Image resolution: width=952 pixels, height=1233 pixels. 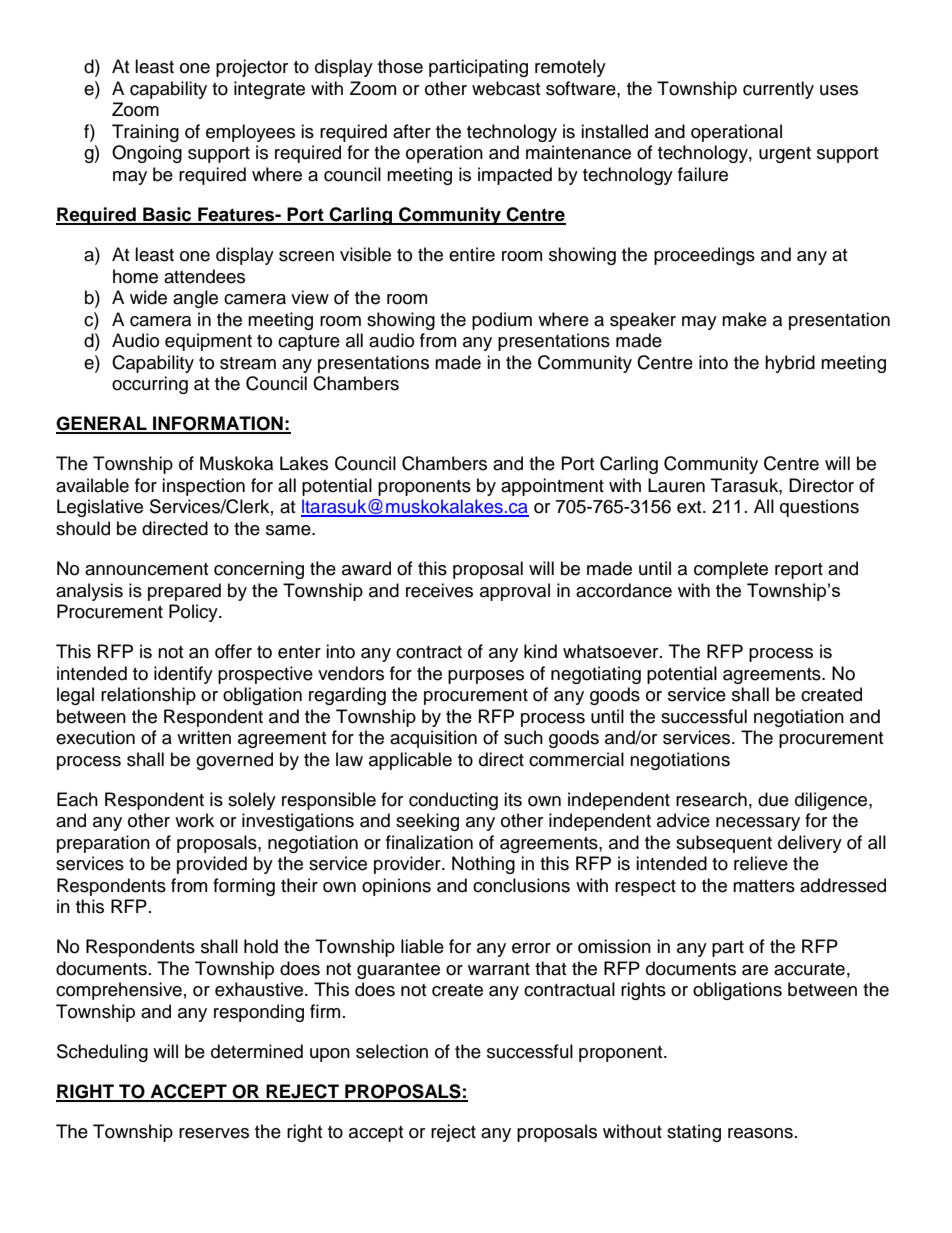 I want to click on reserves, so click(x=214, y=1133).
